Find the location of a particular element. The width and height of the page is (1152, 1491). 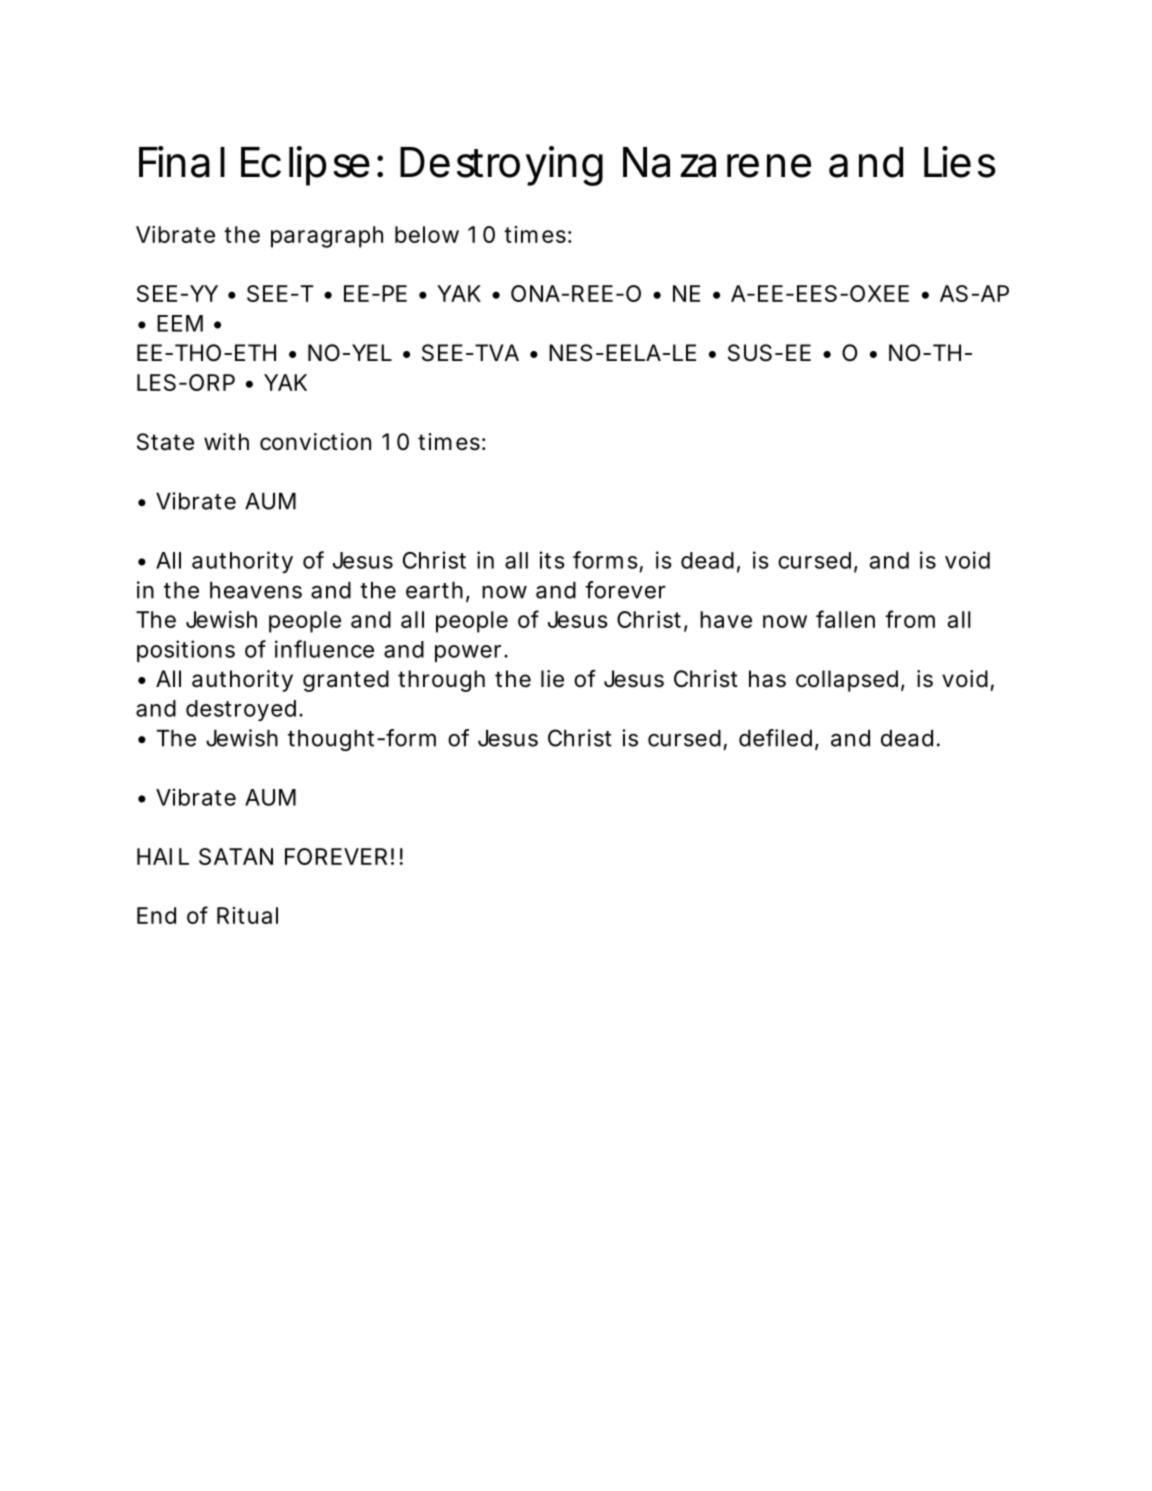

Ritual is located at coordinates (247, 915).
